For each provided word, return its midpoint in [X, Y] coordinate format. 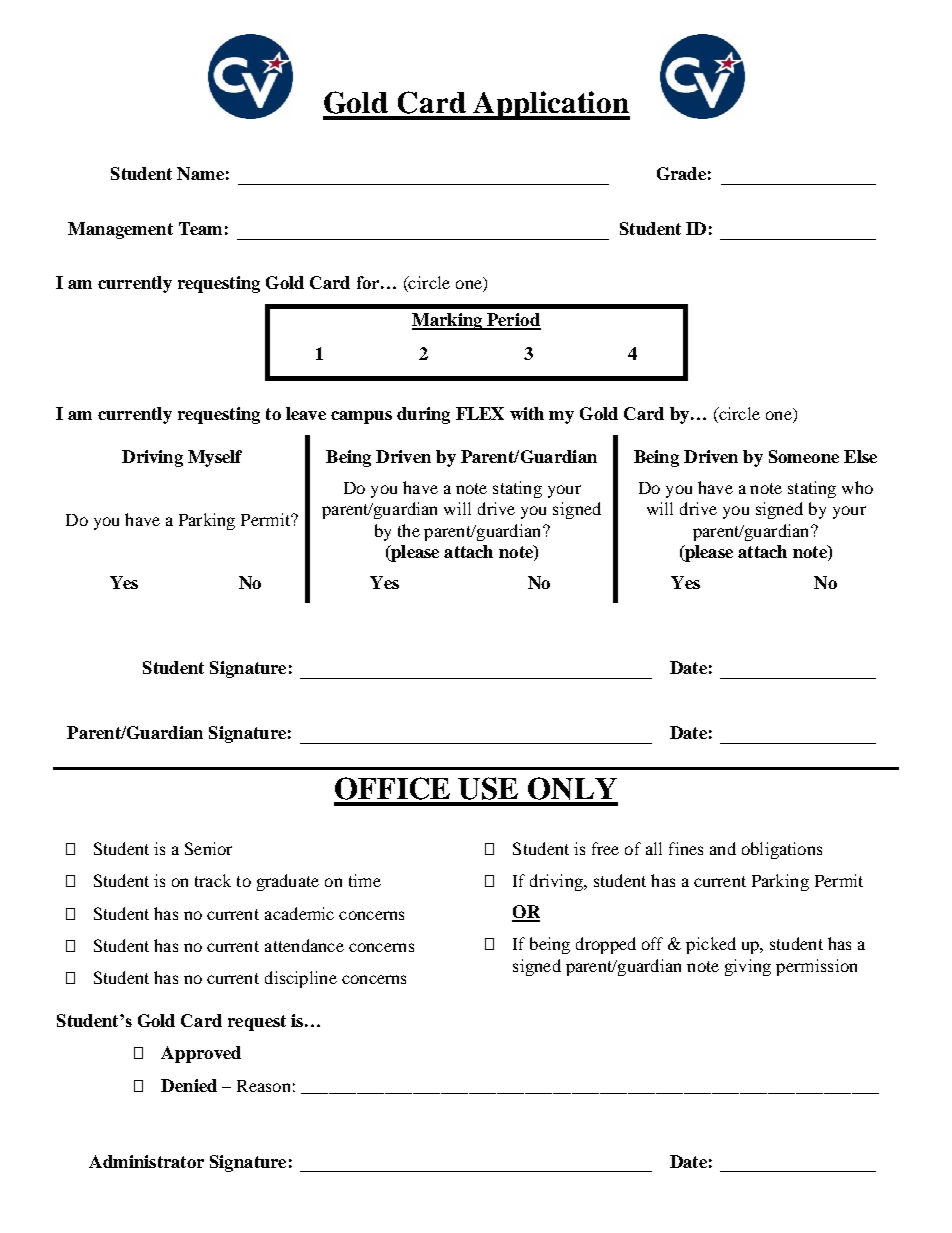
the [409, 530]
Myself [215, 458]
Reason [263, 1086]
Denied [189, 1085]
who [857, 487]
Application [550, 105]
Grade [681, 173]
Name [200, 173]
